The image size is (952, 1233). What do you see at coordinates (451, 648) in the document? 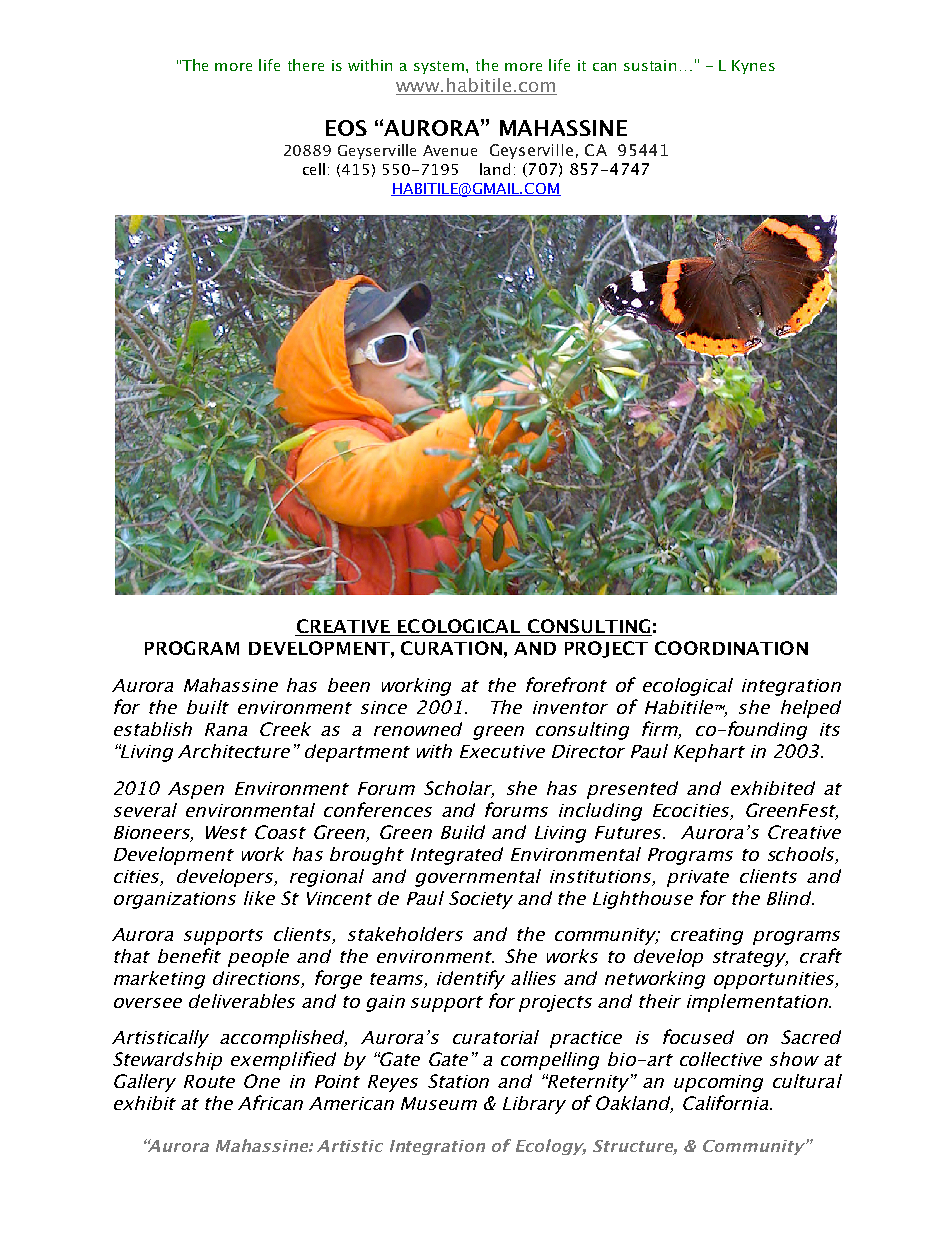
I see `CURATION` at bounding box center [451, 648].
